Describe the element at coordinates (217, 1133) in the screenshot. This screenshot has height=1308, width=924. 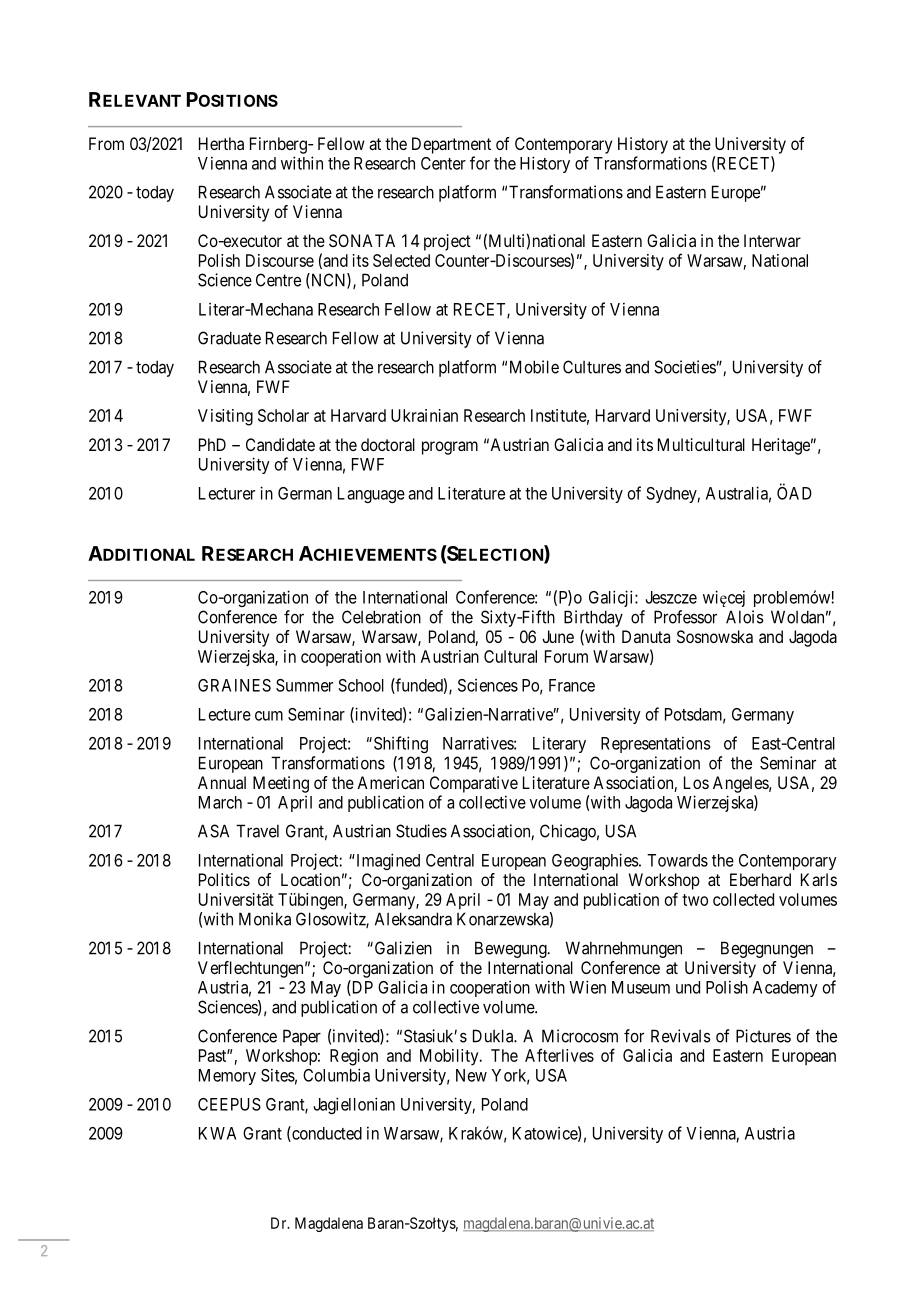
I see `KWA` at that location.
